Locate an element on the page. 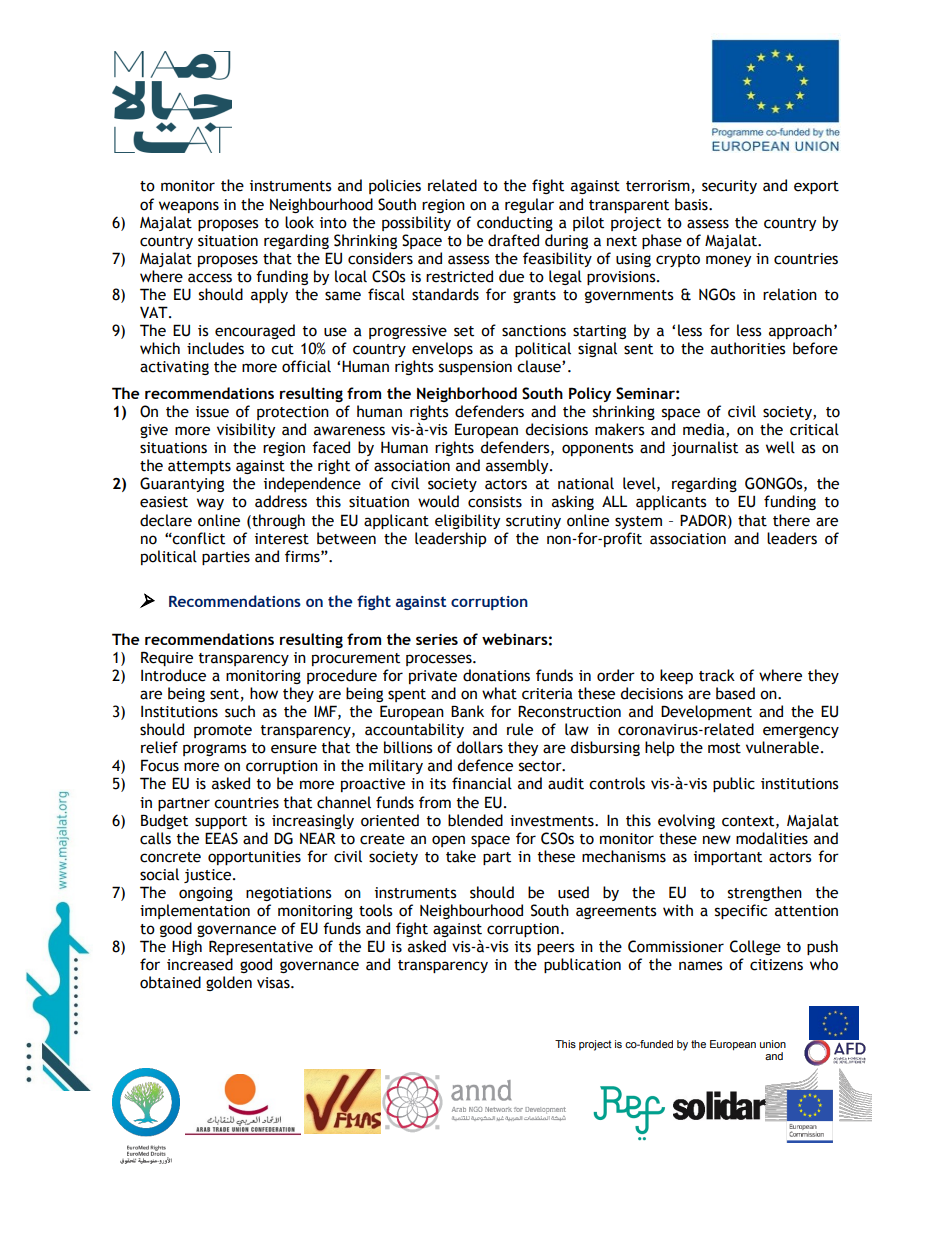  well is located at coordinates (780, 447).
